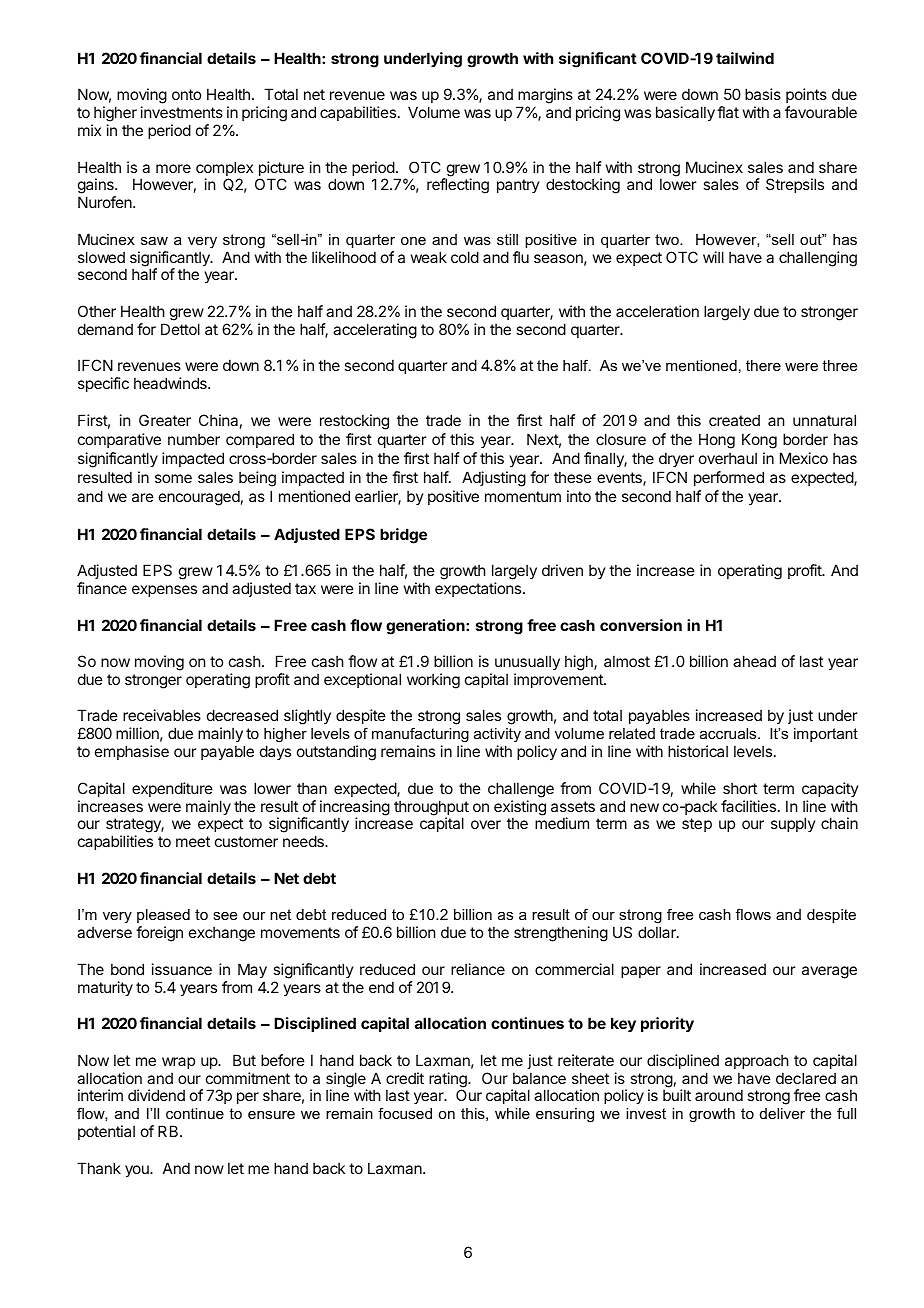  I want to click on onto, so click(186, 94).
